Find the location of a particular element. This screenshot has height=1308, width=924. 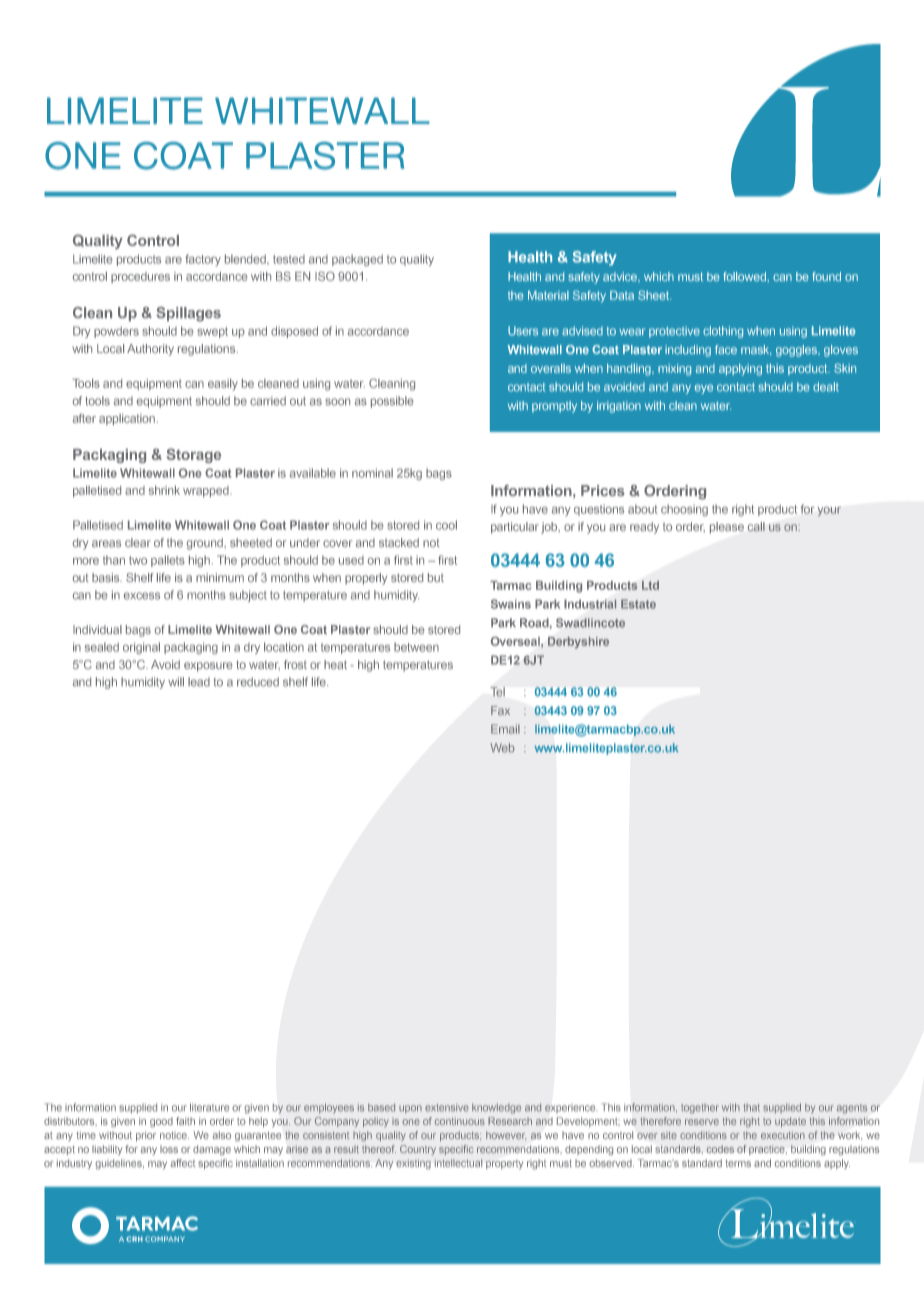

procedures is located at coordinates (140, 277).
